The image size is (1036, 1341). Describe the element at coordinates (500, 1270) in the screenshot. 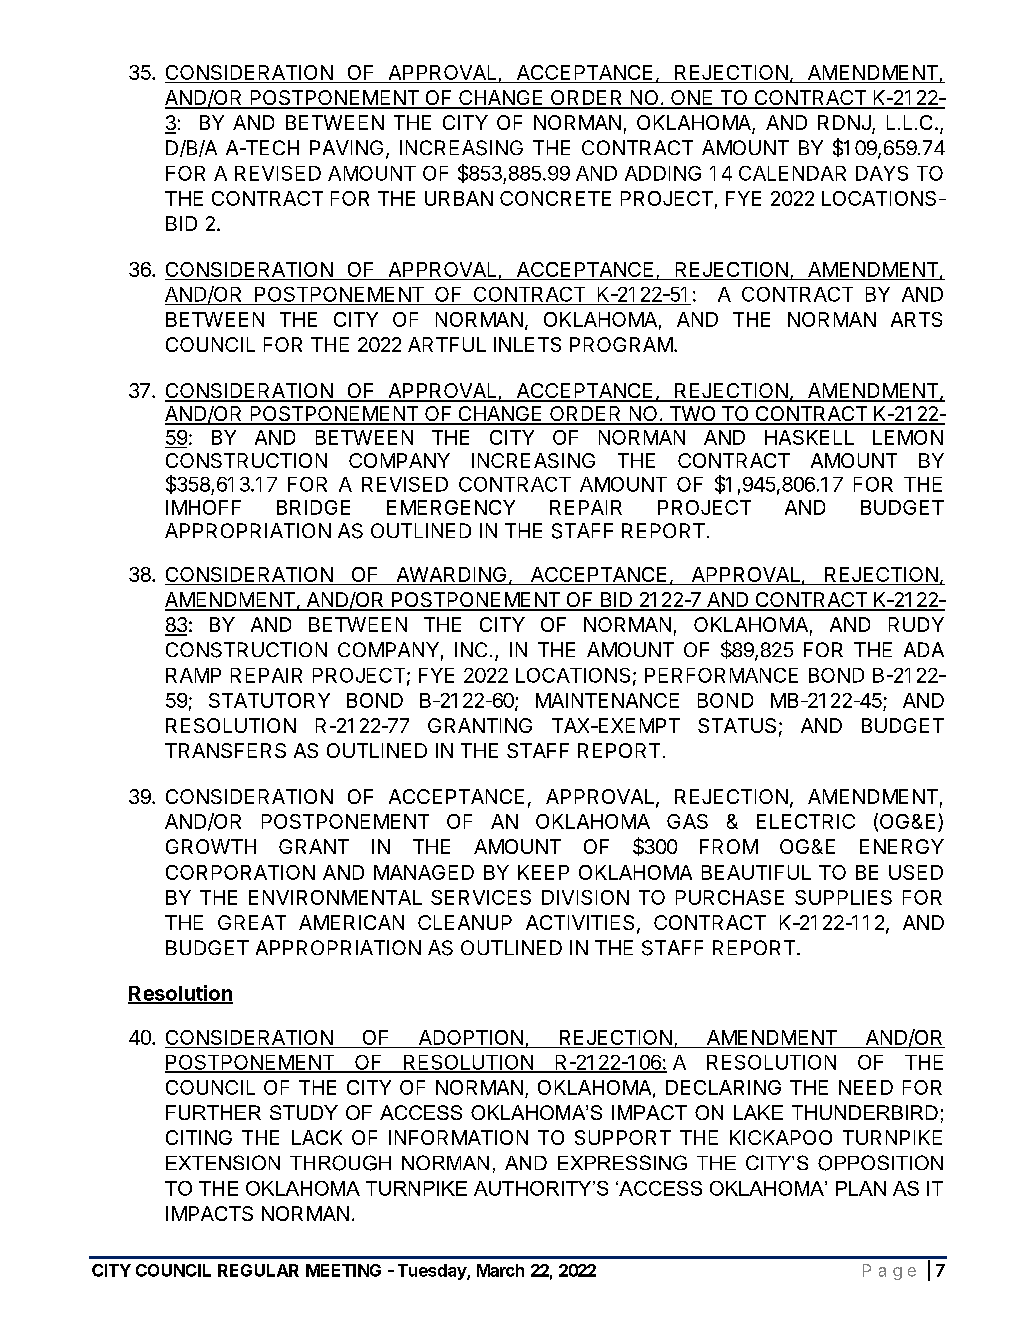

I see `March` at that location.
